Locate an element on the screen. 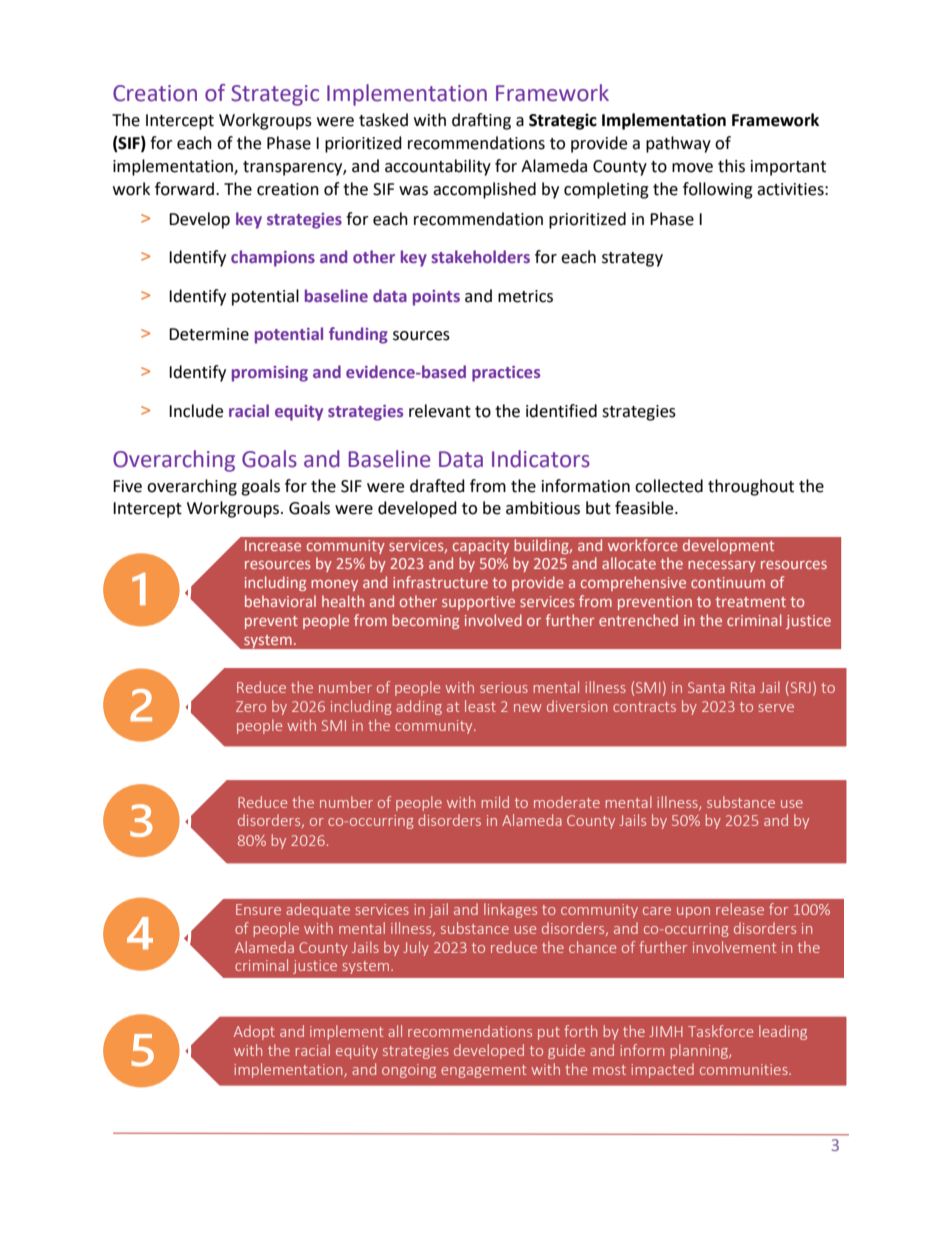 The height and width of the screenshot is (1233, 952). pathway is located at coordinates (678, 144).
